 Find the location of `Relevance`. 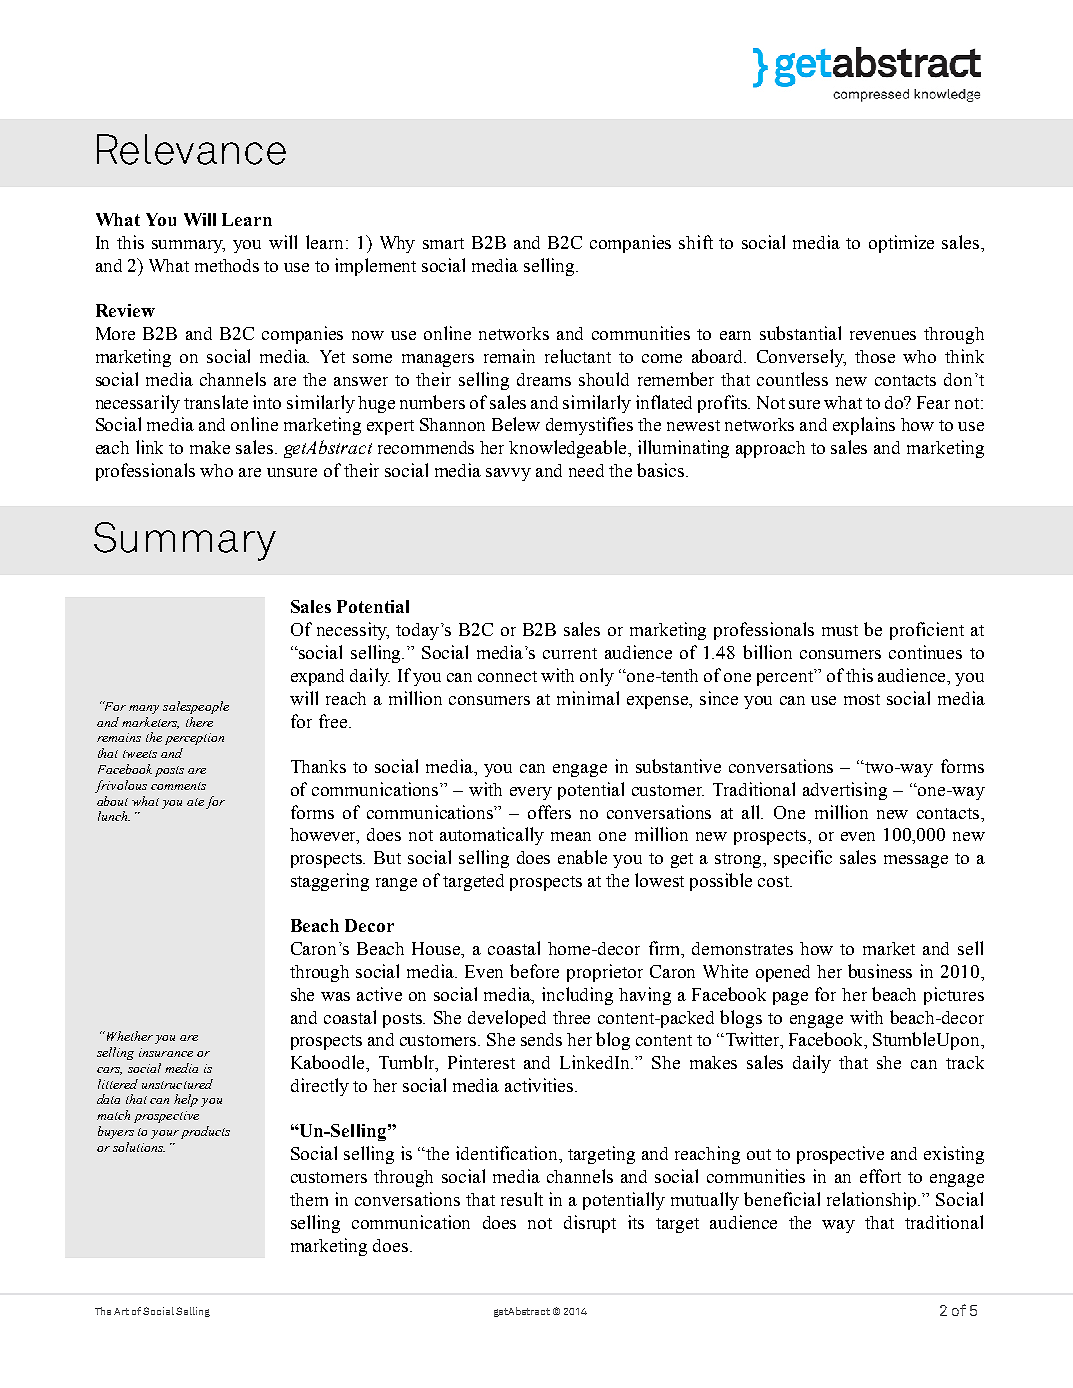

Relevance is located at coordinates (191, 149).
